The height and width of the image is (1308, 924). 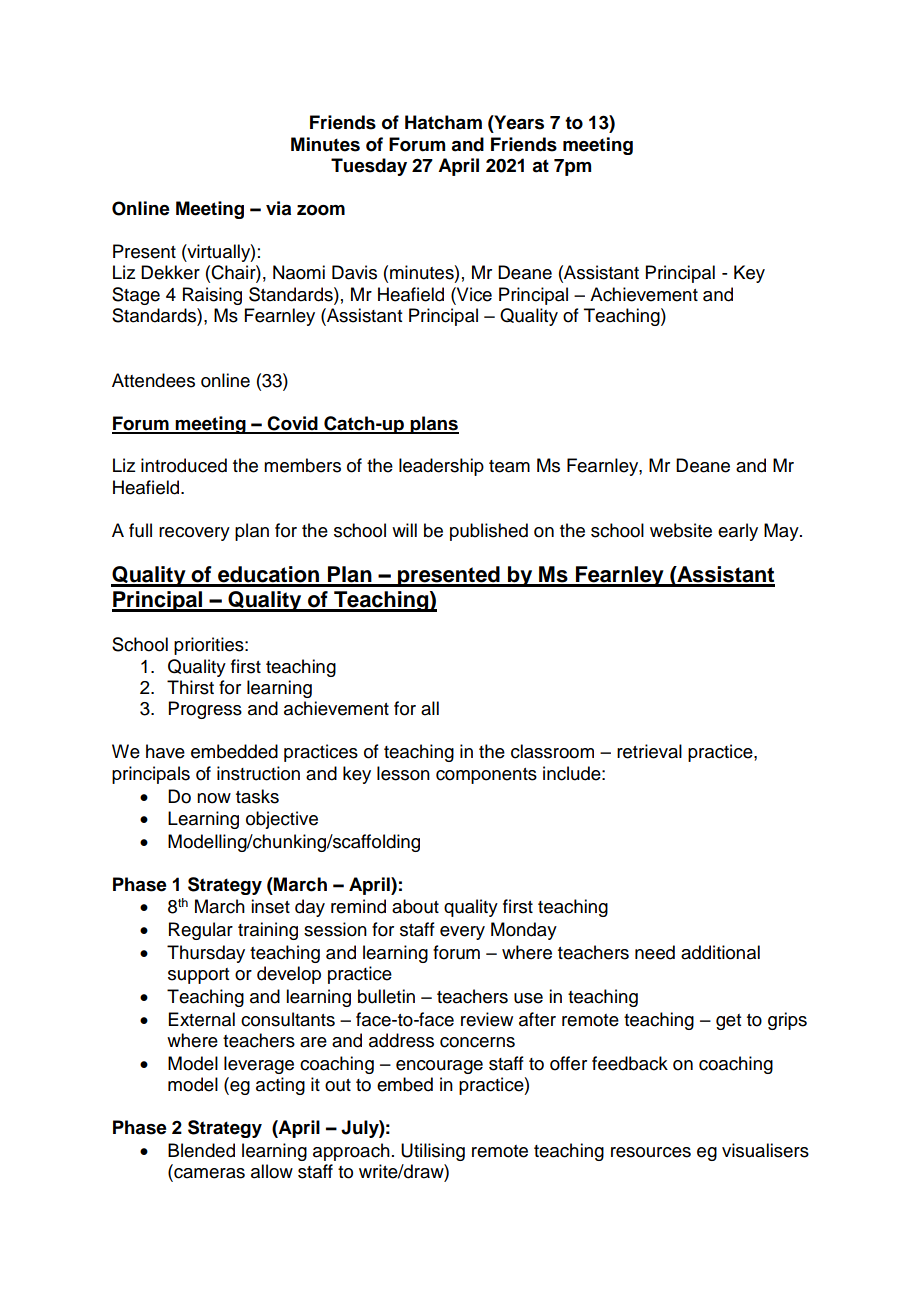 I want to click on retrieval, so click(x=649, y=751).
